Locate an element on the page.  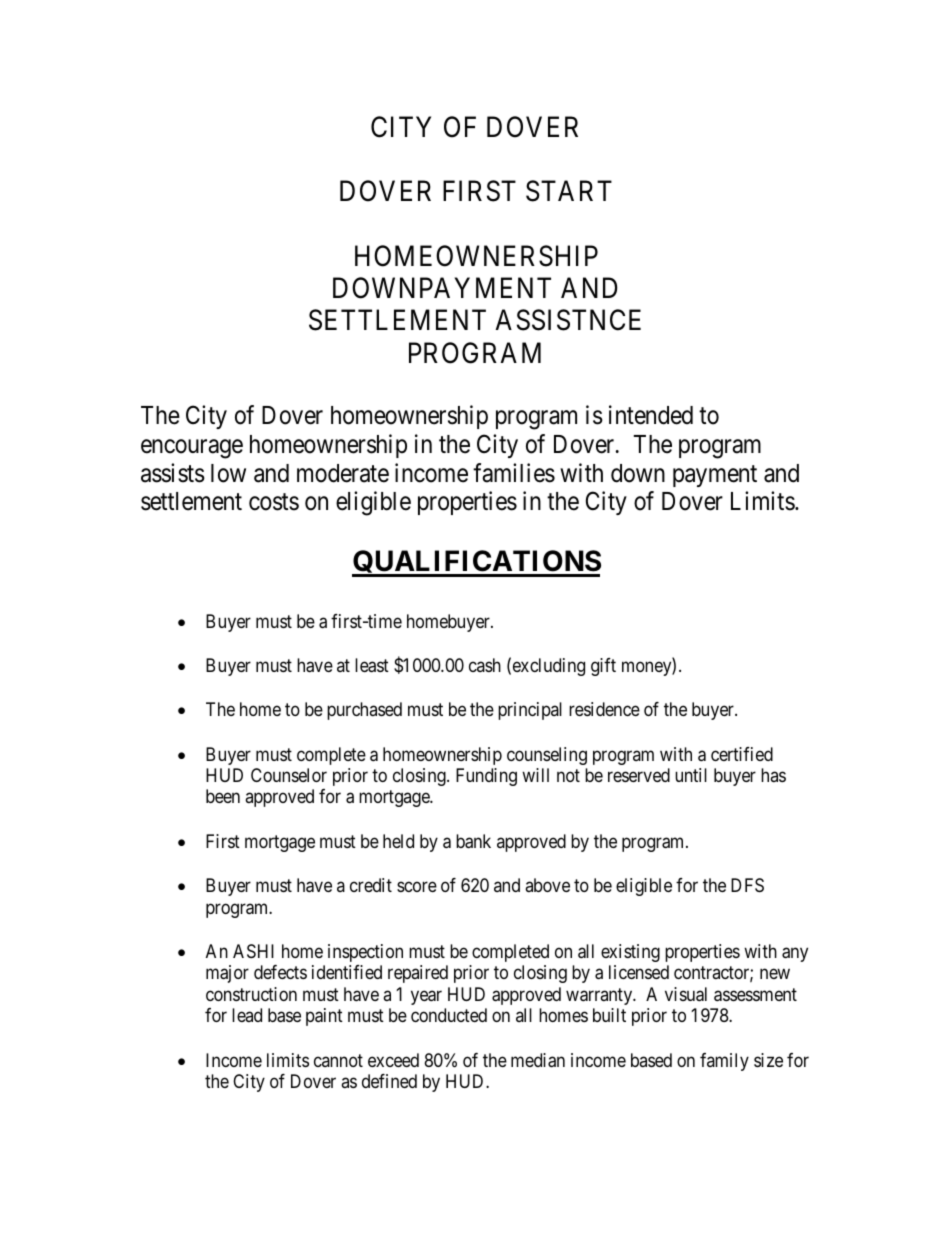
START is located at coordinates (569, 191).
